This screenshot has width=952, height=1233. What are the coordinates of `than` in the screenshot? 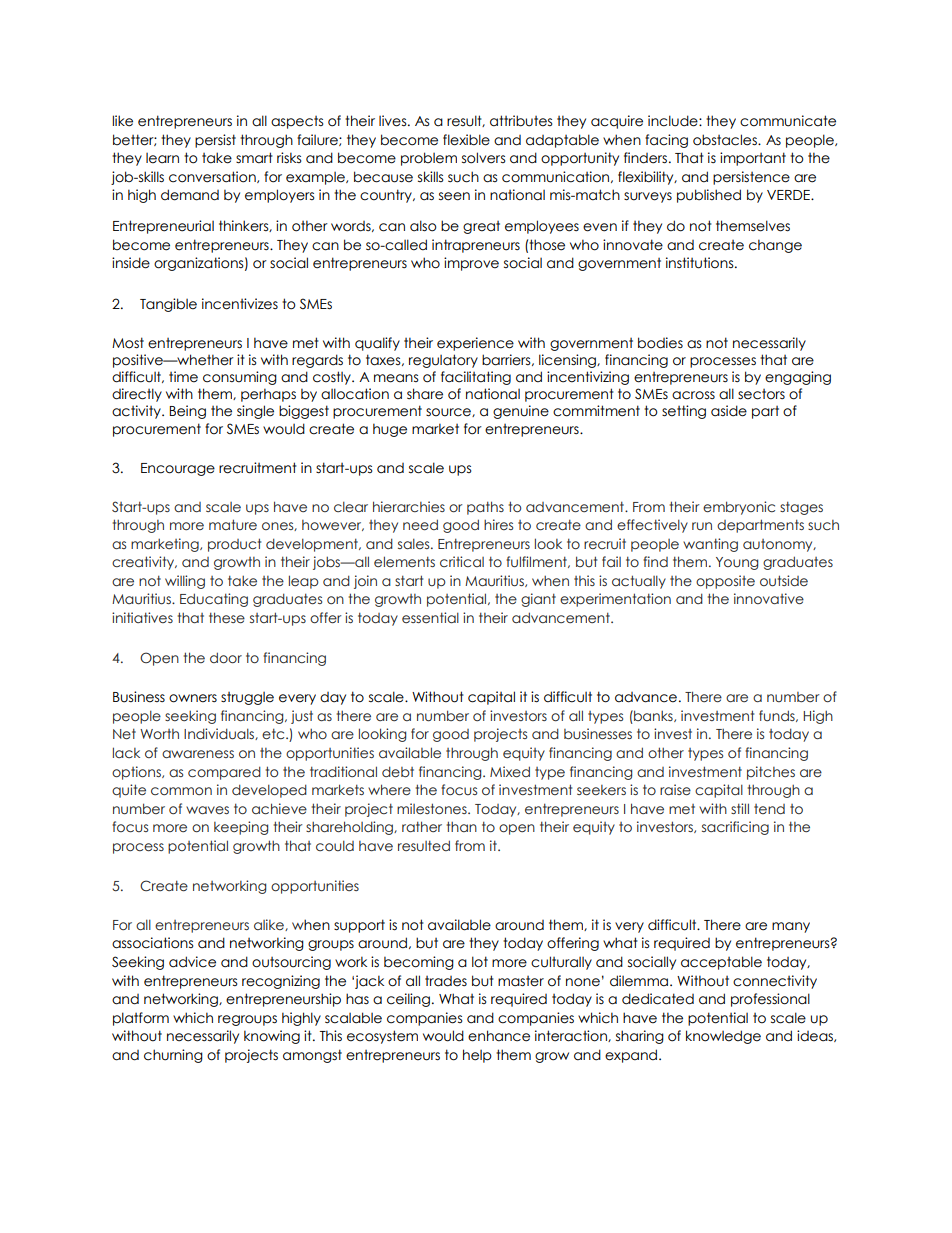 It's located at (462, 826).
